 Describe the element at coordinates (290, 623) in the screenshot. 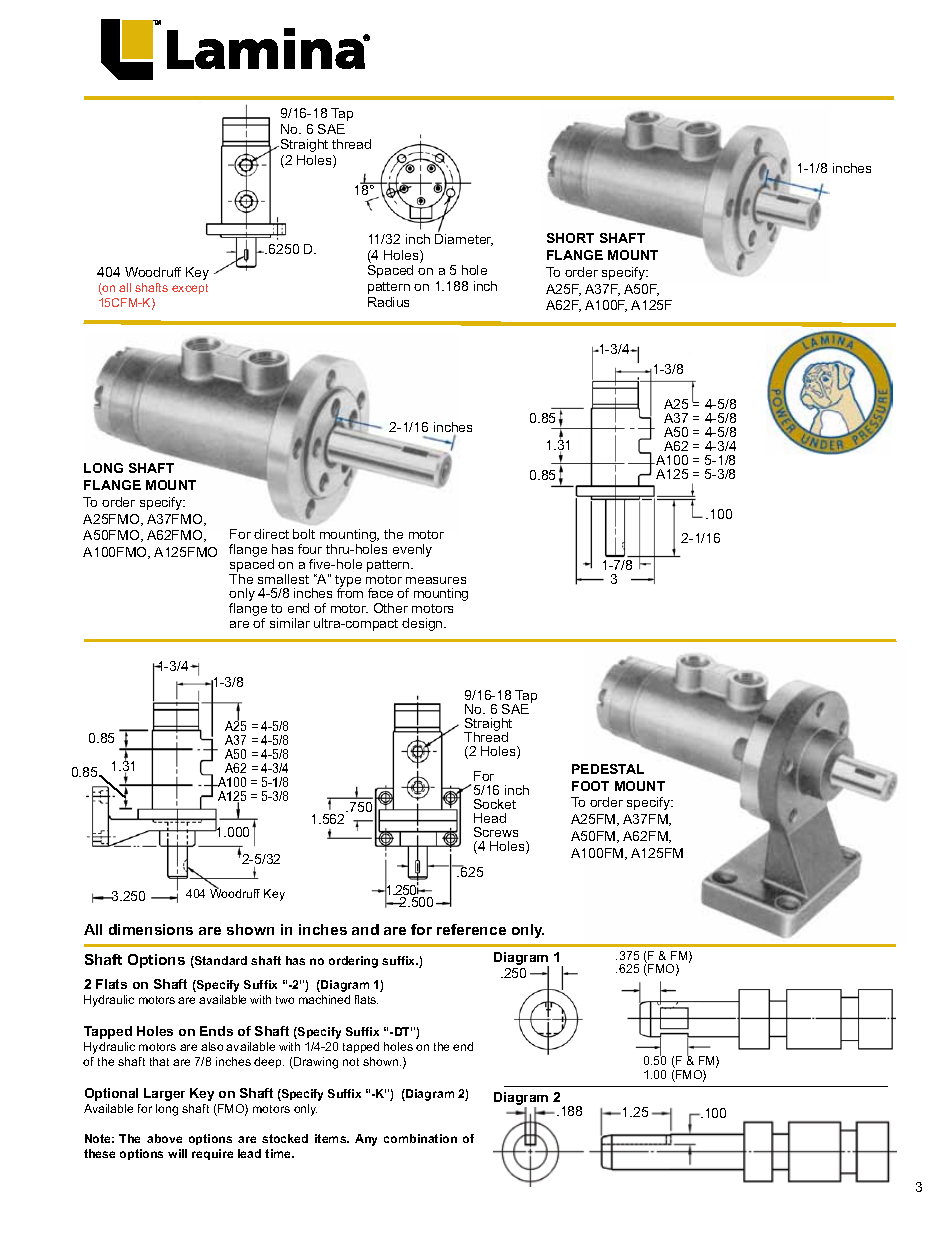

I see `similar` at that location.
